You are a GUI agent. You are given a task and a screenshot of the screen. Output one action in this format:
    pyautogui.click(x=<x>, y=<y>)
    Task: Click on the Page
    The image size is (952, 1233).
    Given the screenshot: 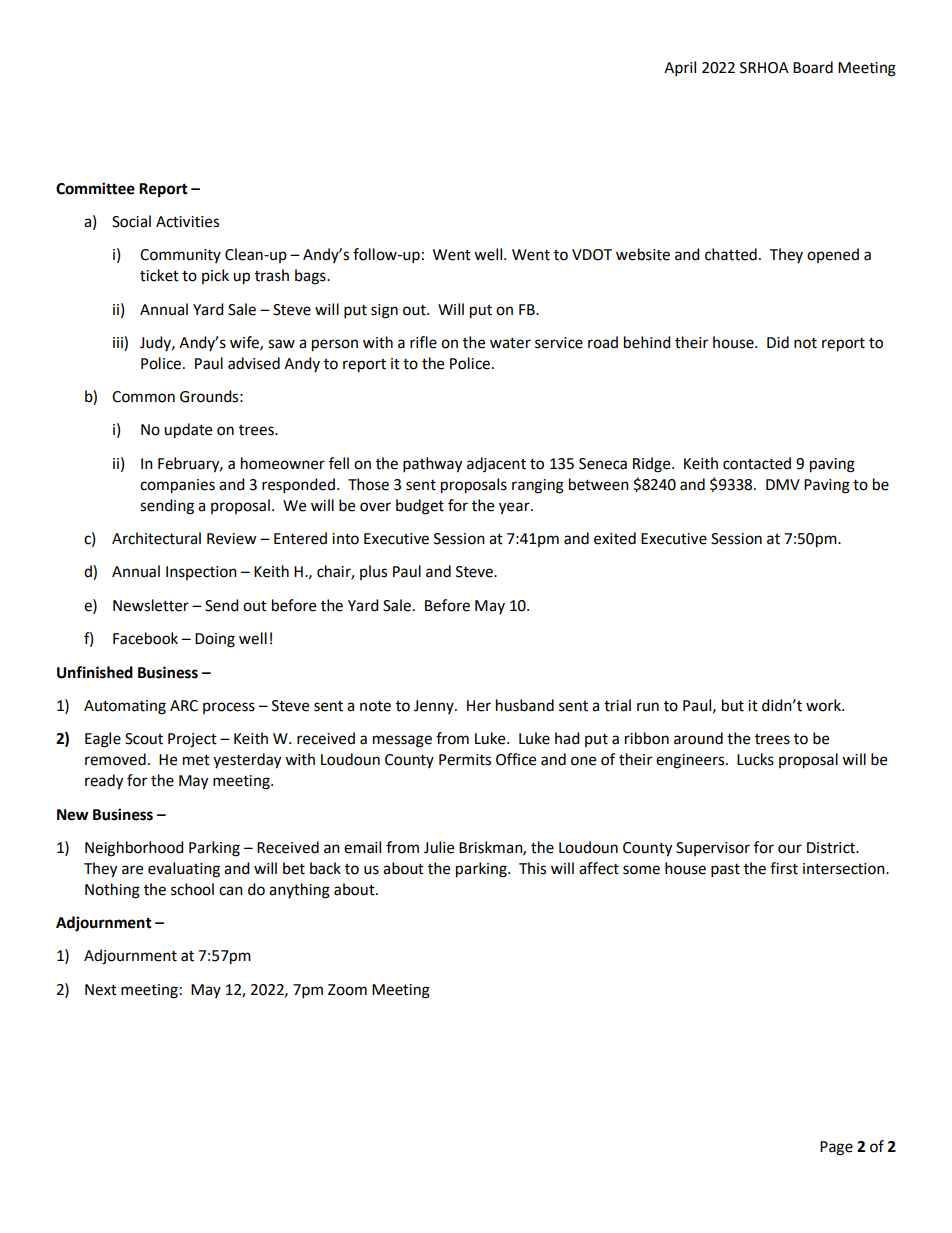 What is the action you would take?
    pyautogui.click(x=836, y=1148)
